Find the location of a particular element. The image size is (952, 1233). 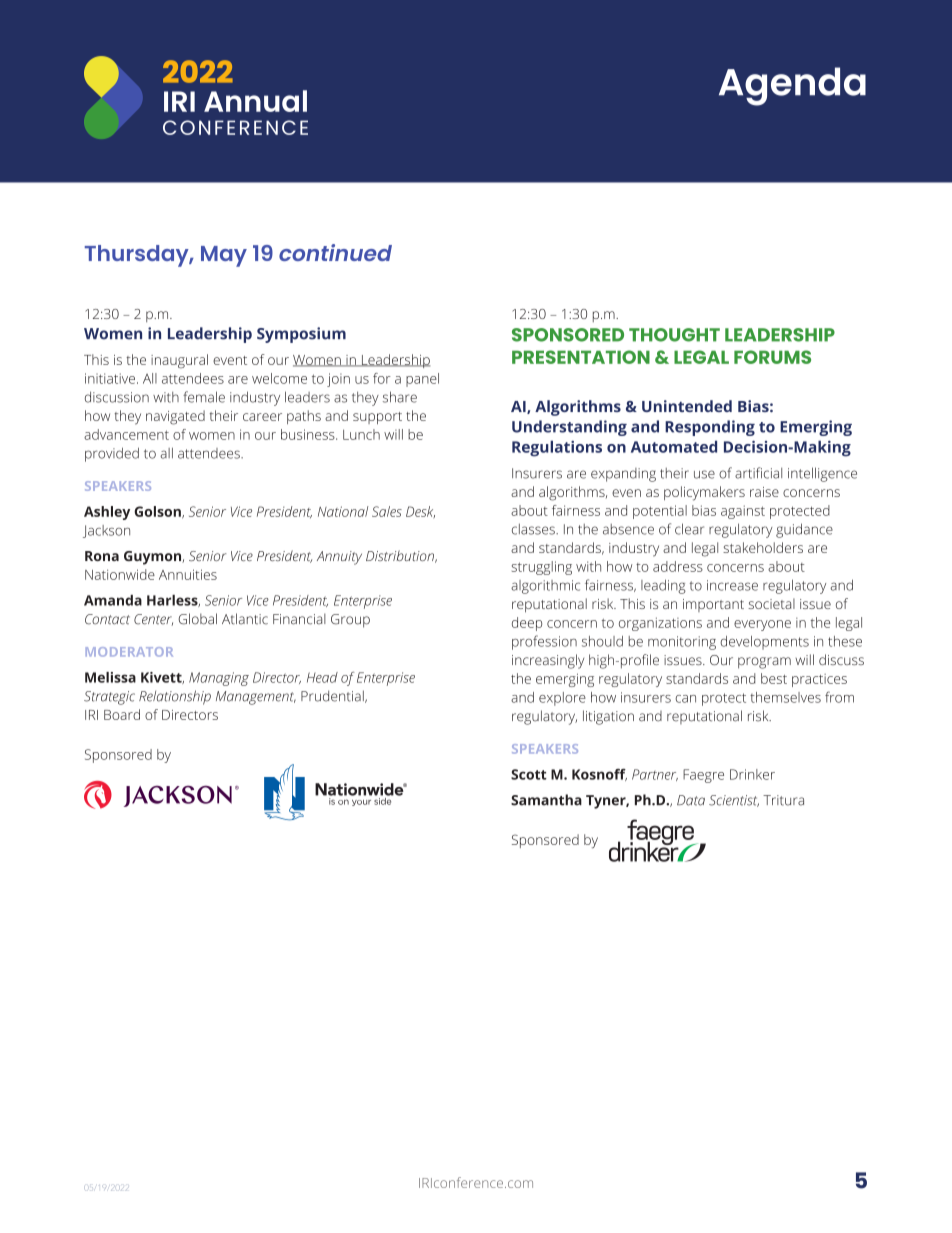

struggling is located at coordinates (542, 568).
